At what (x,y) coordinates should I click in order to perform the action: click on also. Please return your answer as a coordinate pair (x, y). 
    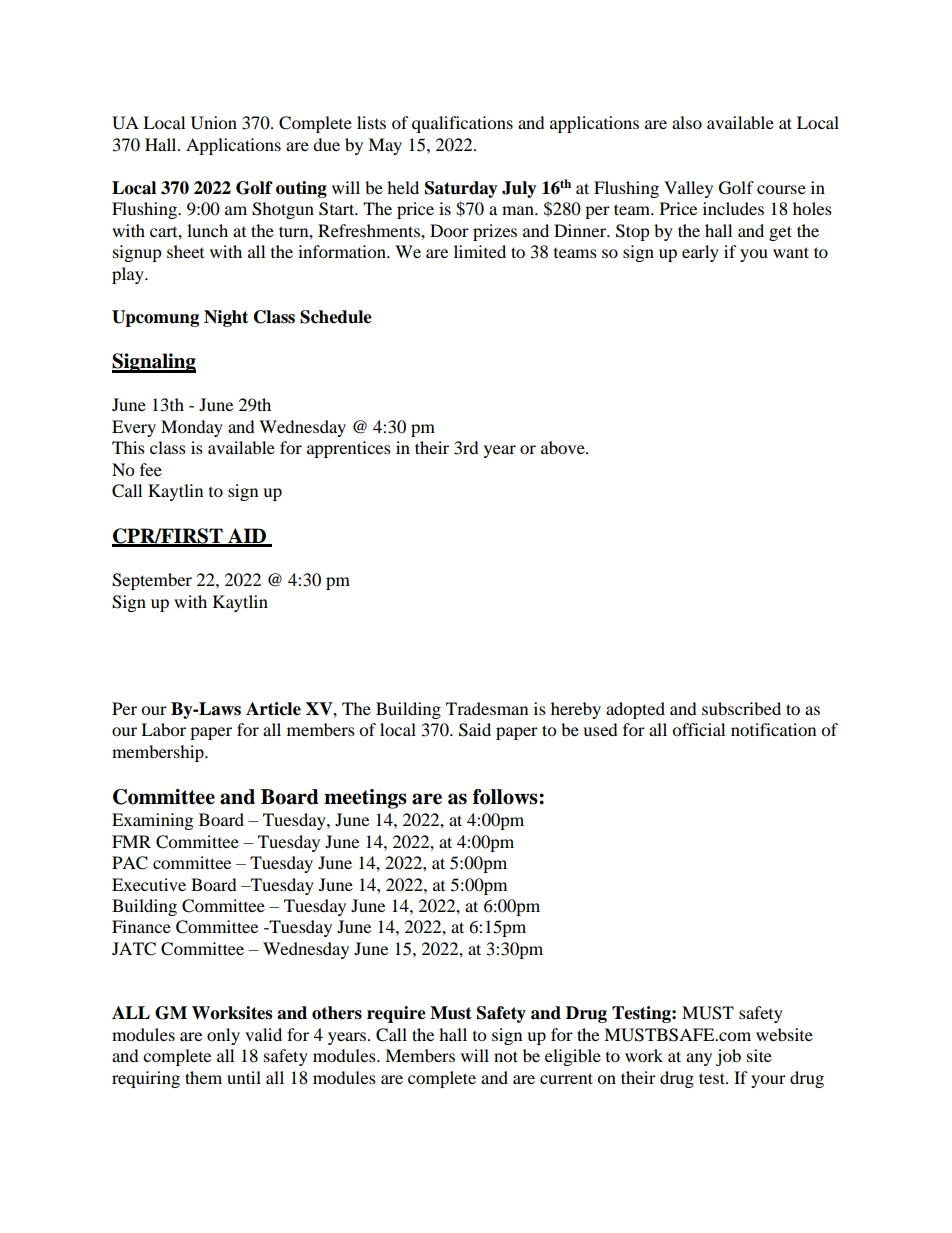
    Looking at the image, I should click on (687, 122).
